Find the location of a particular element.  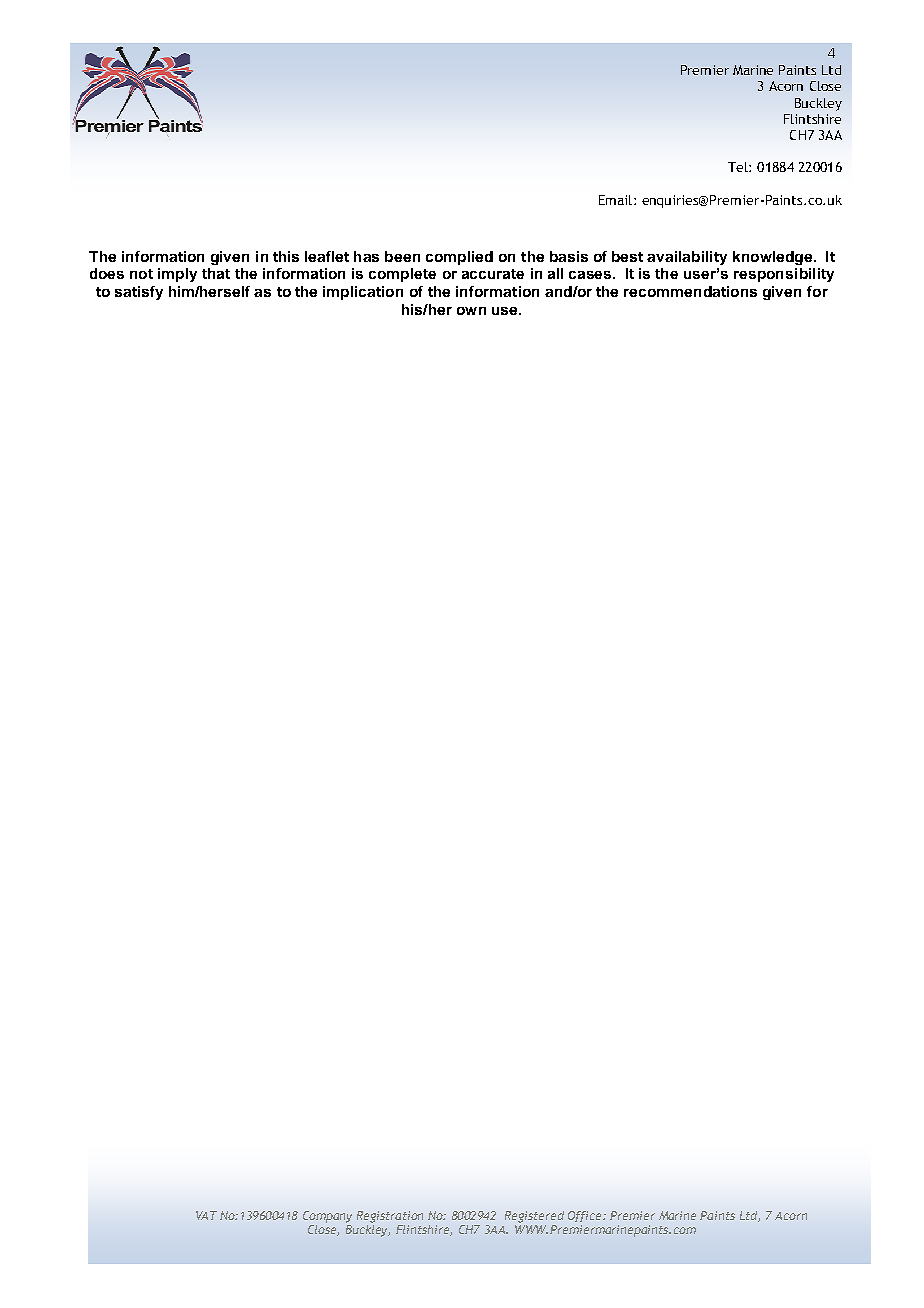

Company is located at coordinates (327, 1217).
